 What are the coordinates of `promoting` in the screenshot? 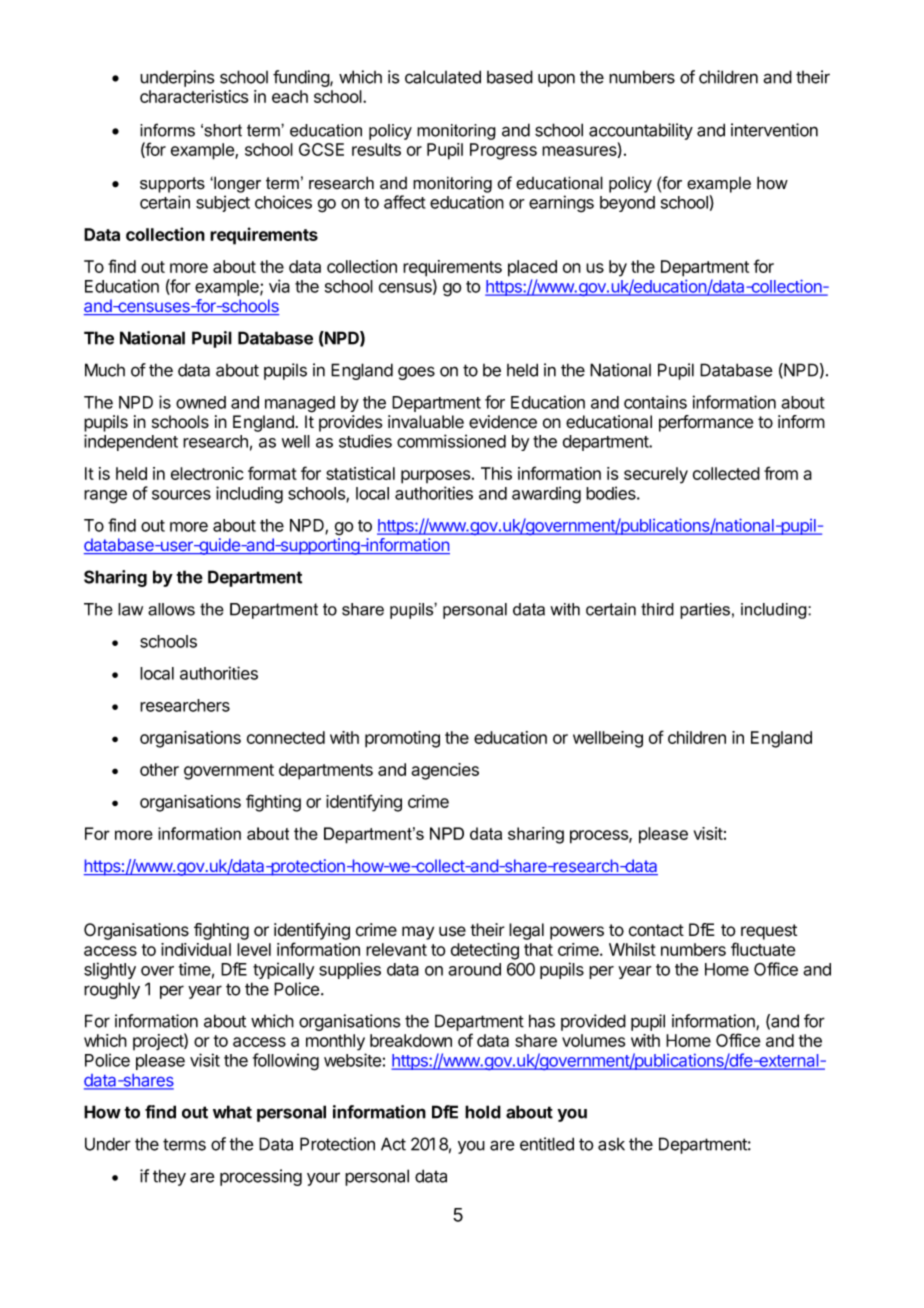 It's located at (402, 739).
